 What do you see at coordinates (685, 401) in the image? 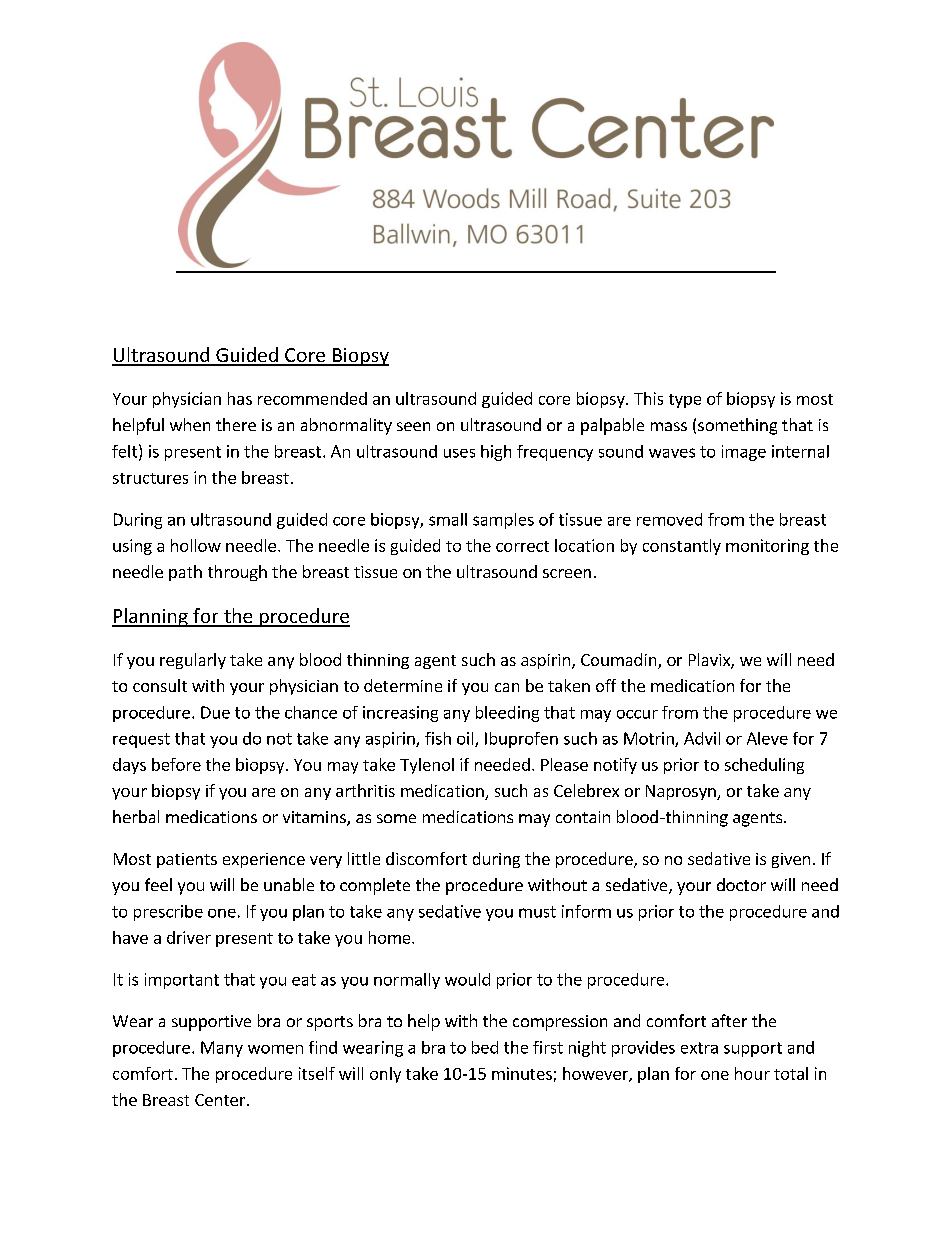
I see `type` at bounding box center [685, 401].
